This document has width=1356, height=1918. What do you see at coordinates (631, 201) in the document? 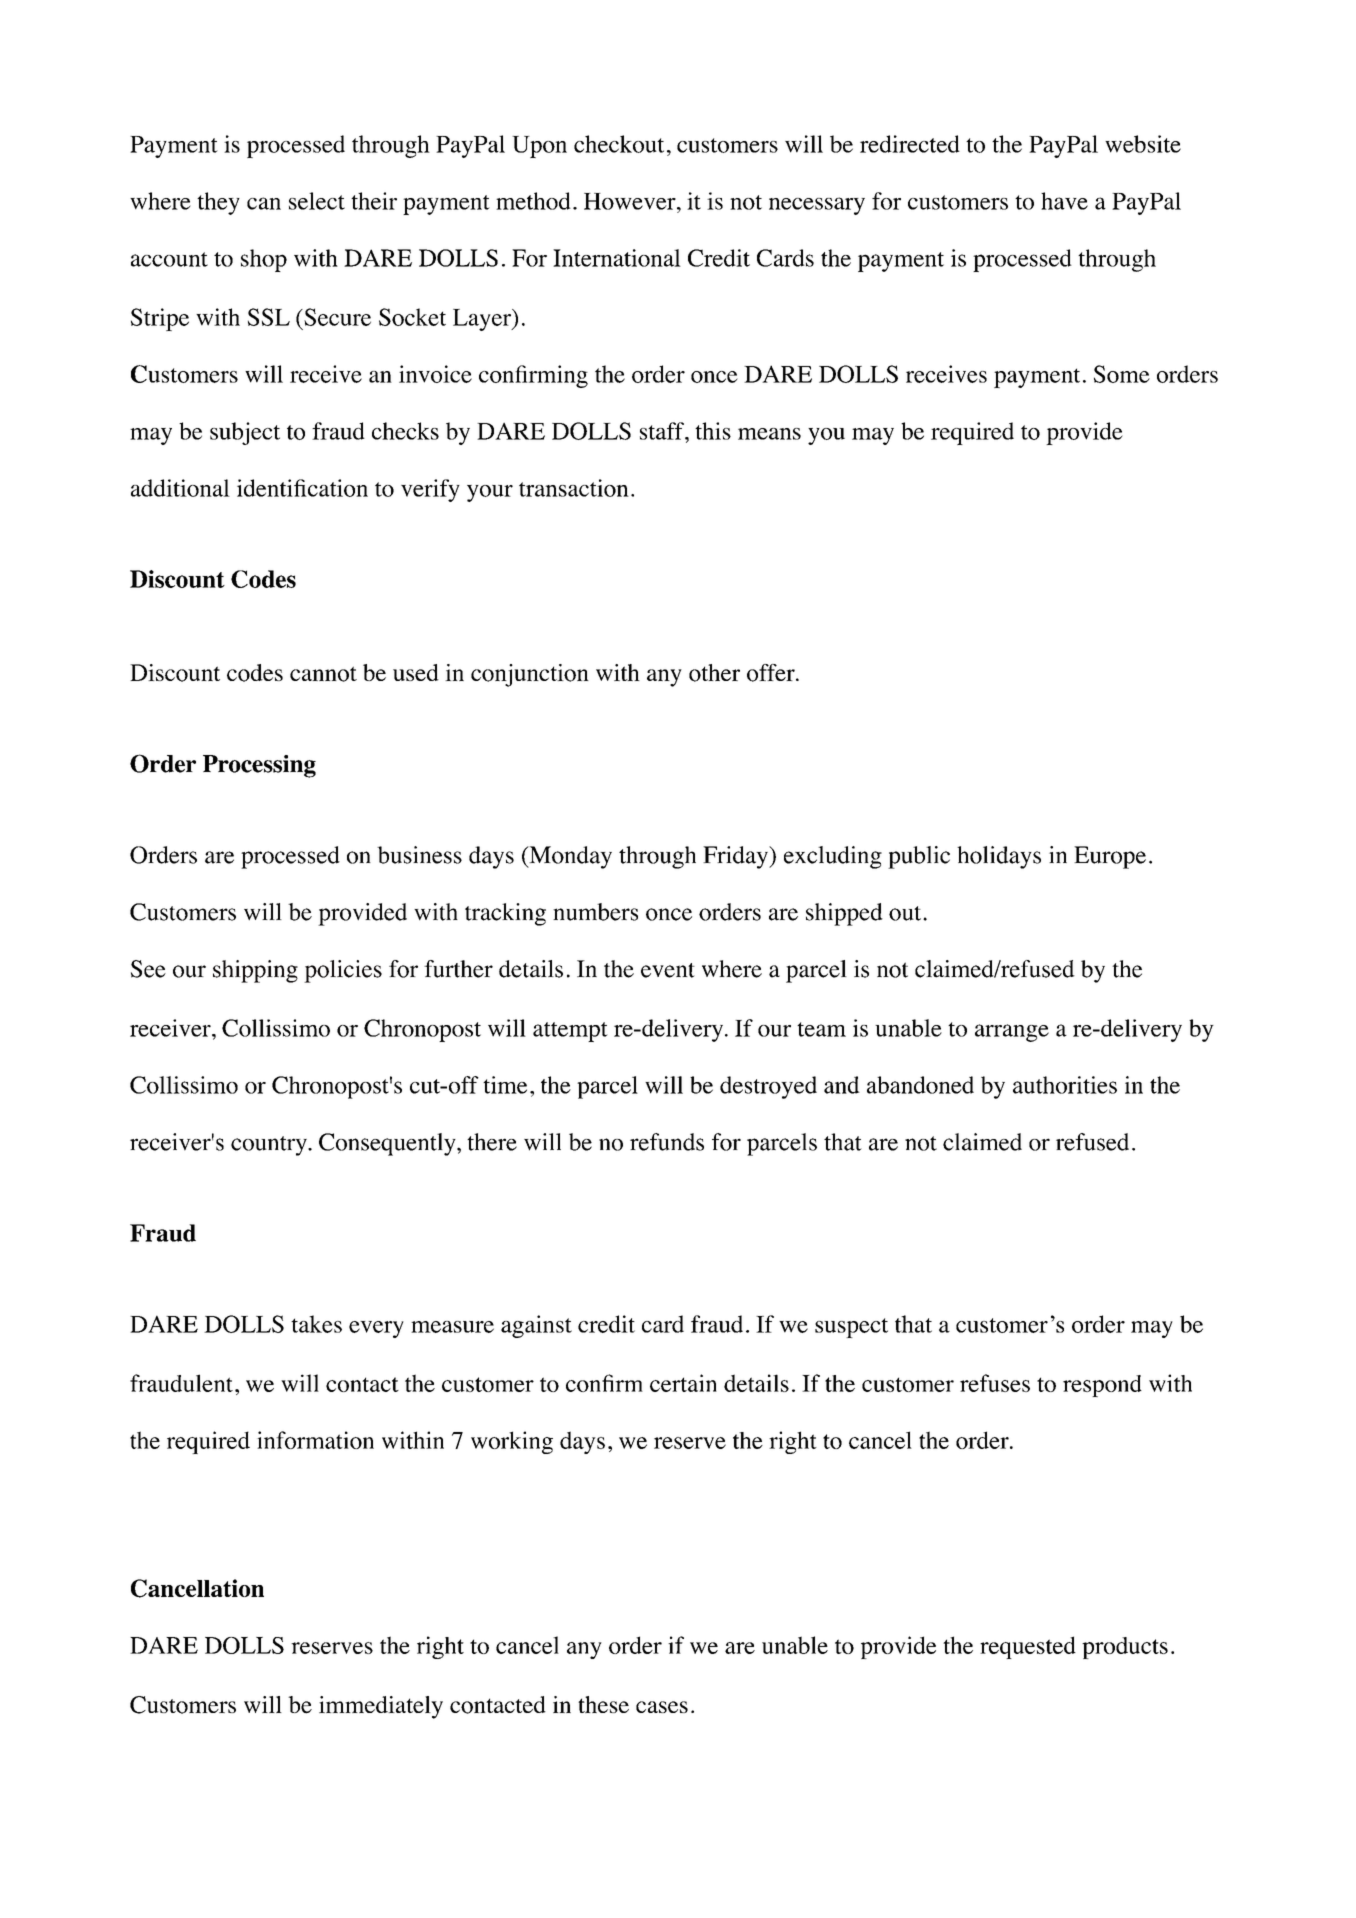
I see `However` at bounding box center [631, 201].
